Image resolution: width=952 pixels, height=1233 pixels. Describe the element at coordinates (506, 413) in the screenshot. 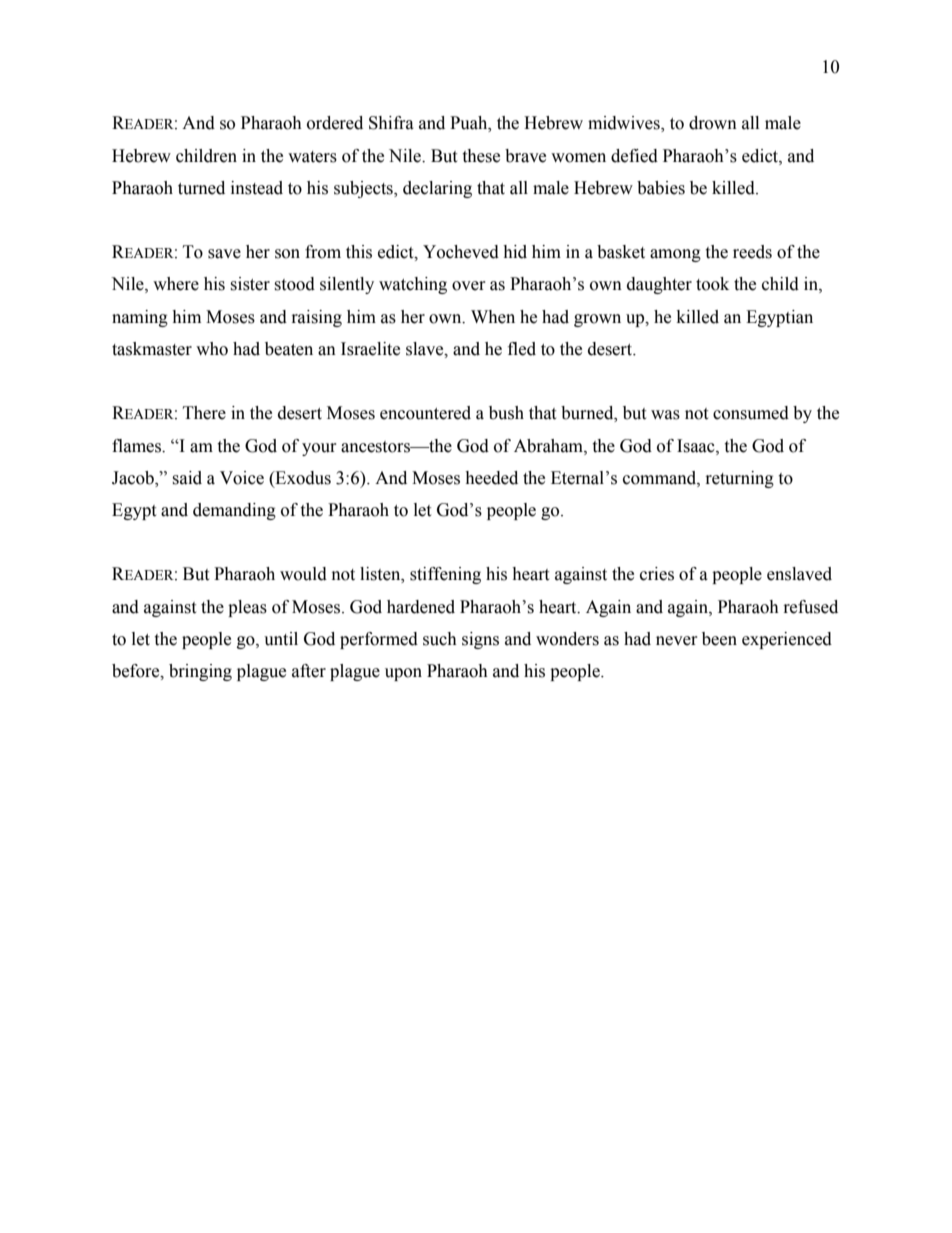

I see `bush` at that location.
